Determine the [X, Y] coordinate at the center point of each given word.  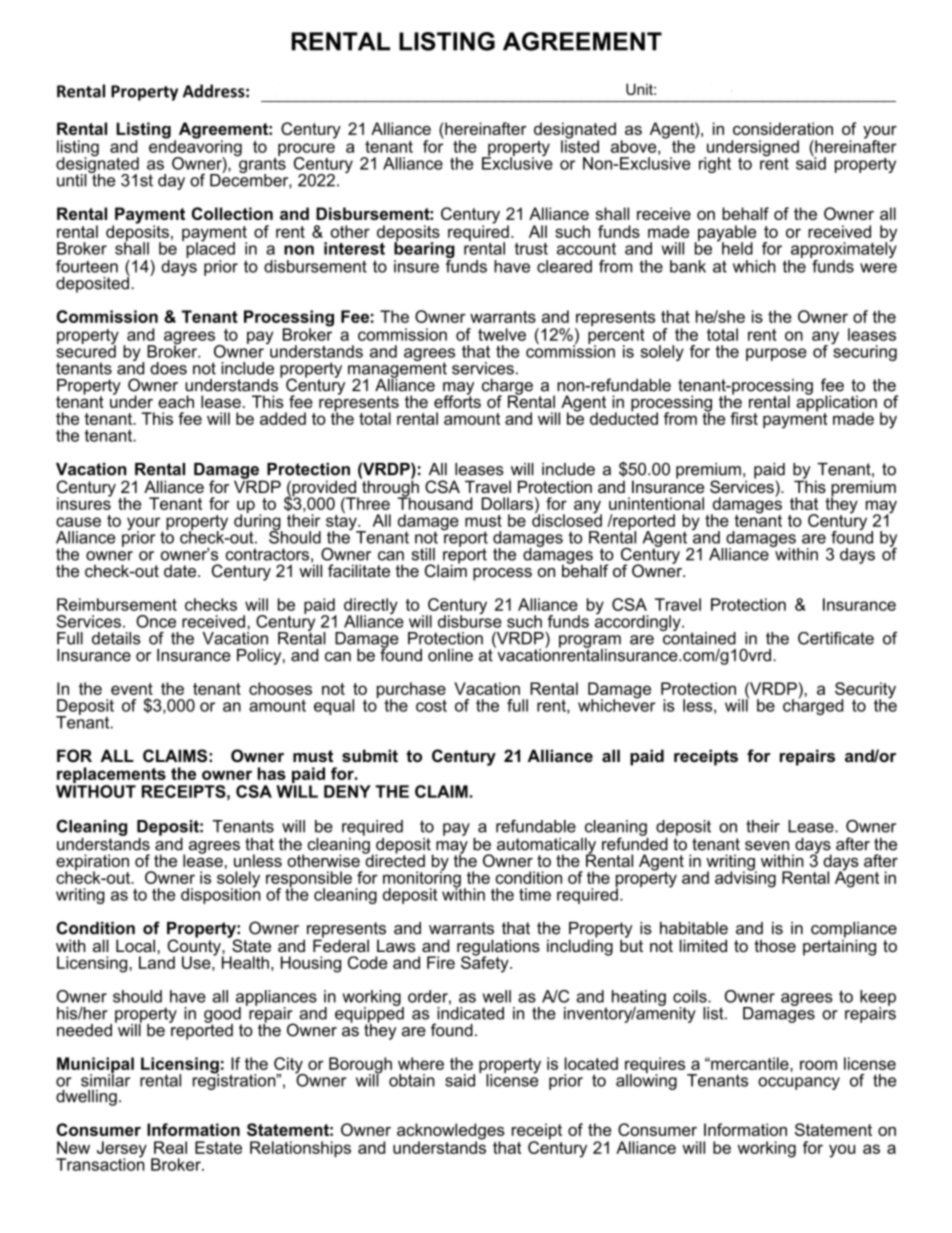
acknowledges [451, 1132]
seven [767, 846]
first [744, 418]
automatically [546, 847]
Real [170, 1147]
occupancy [799, 1083]
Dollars [507, 503]
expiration [92, 863]
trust [531, 249]
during [258, 522]
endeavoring [195, 148]
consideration [783, 128]
